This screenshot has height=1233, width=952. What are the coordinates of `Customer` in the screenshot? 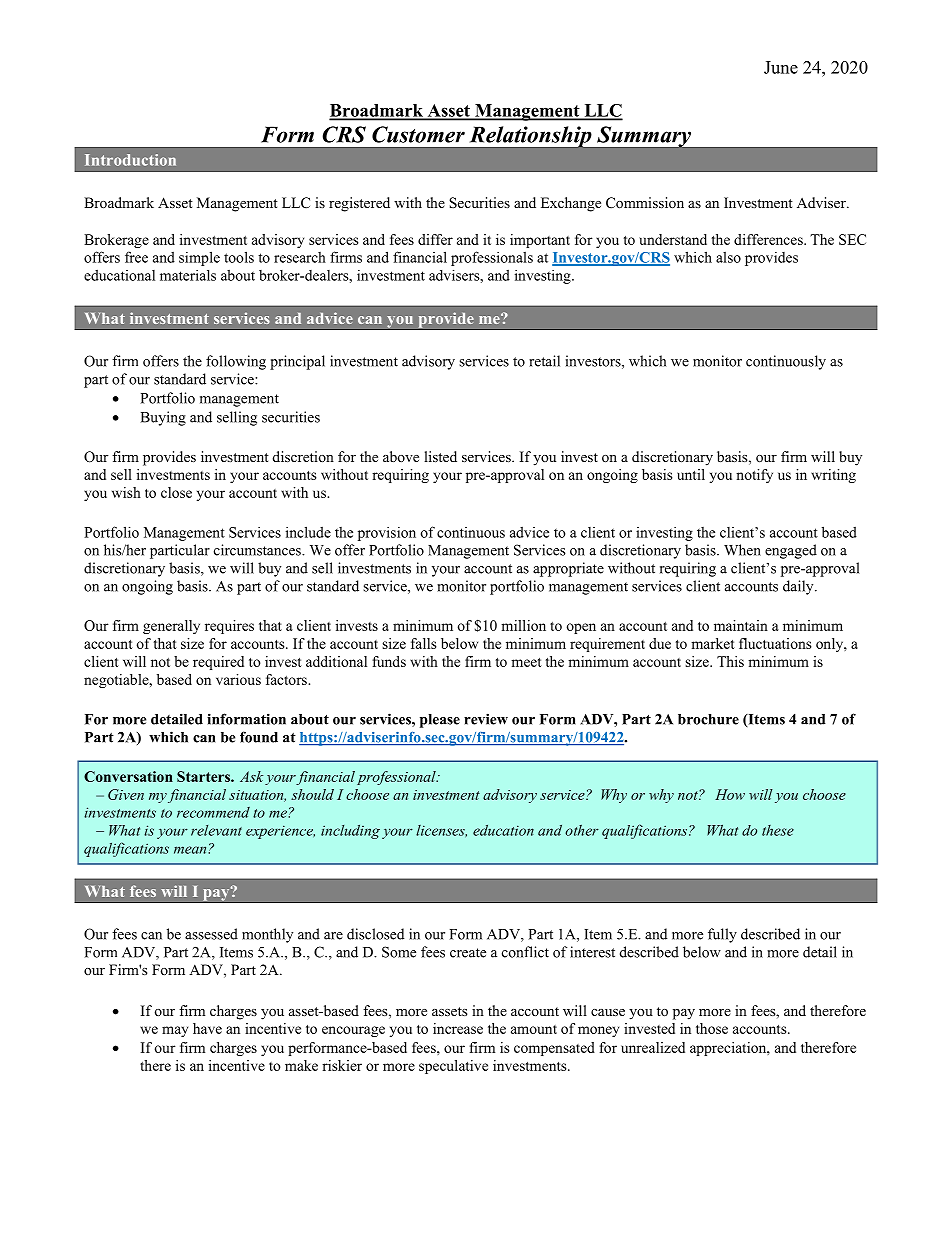 It's located at (418, 134).
